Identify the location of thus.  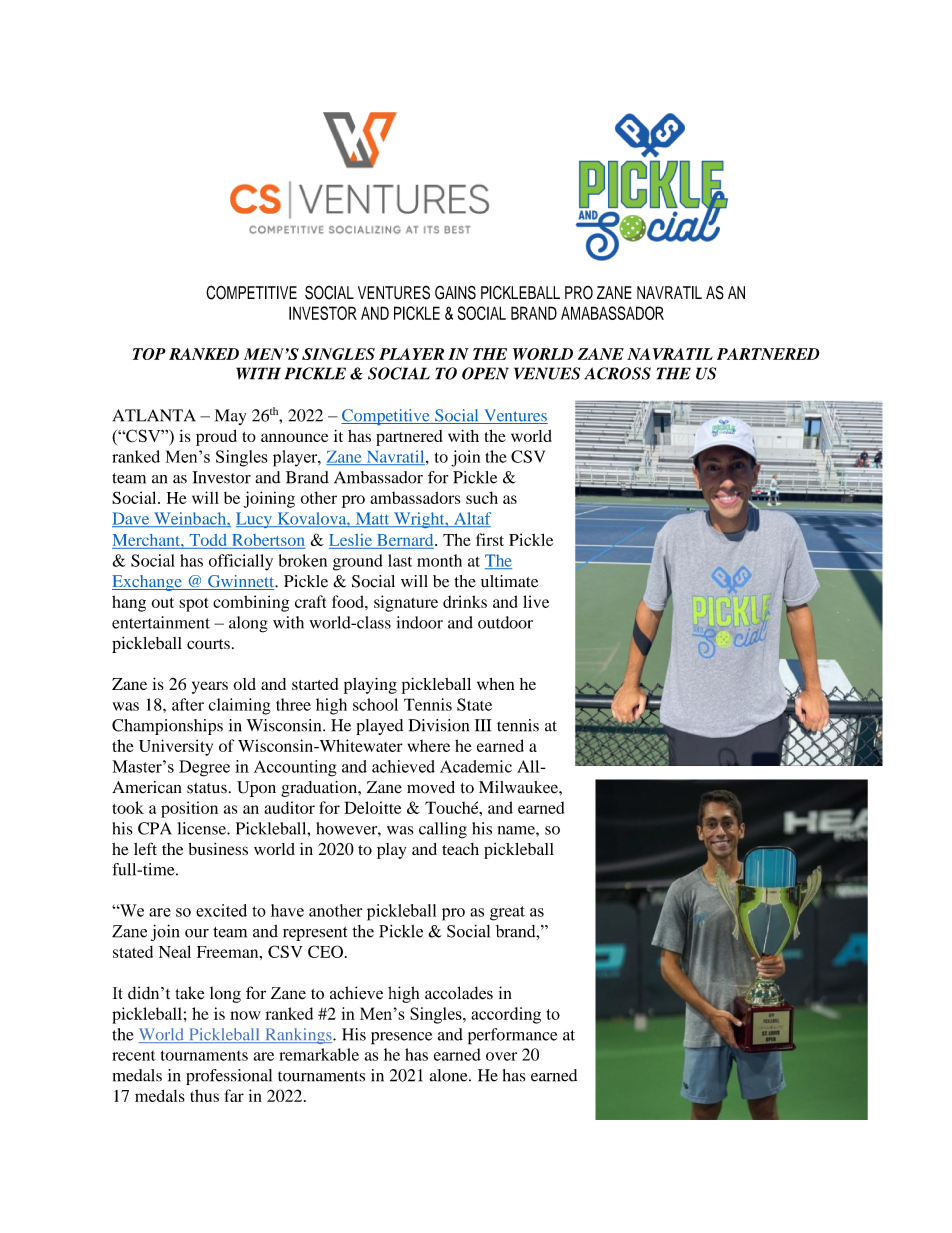
(204, 1095).
